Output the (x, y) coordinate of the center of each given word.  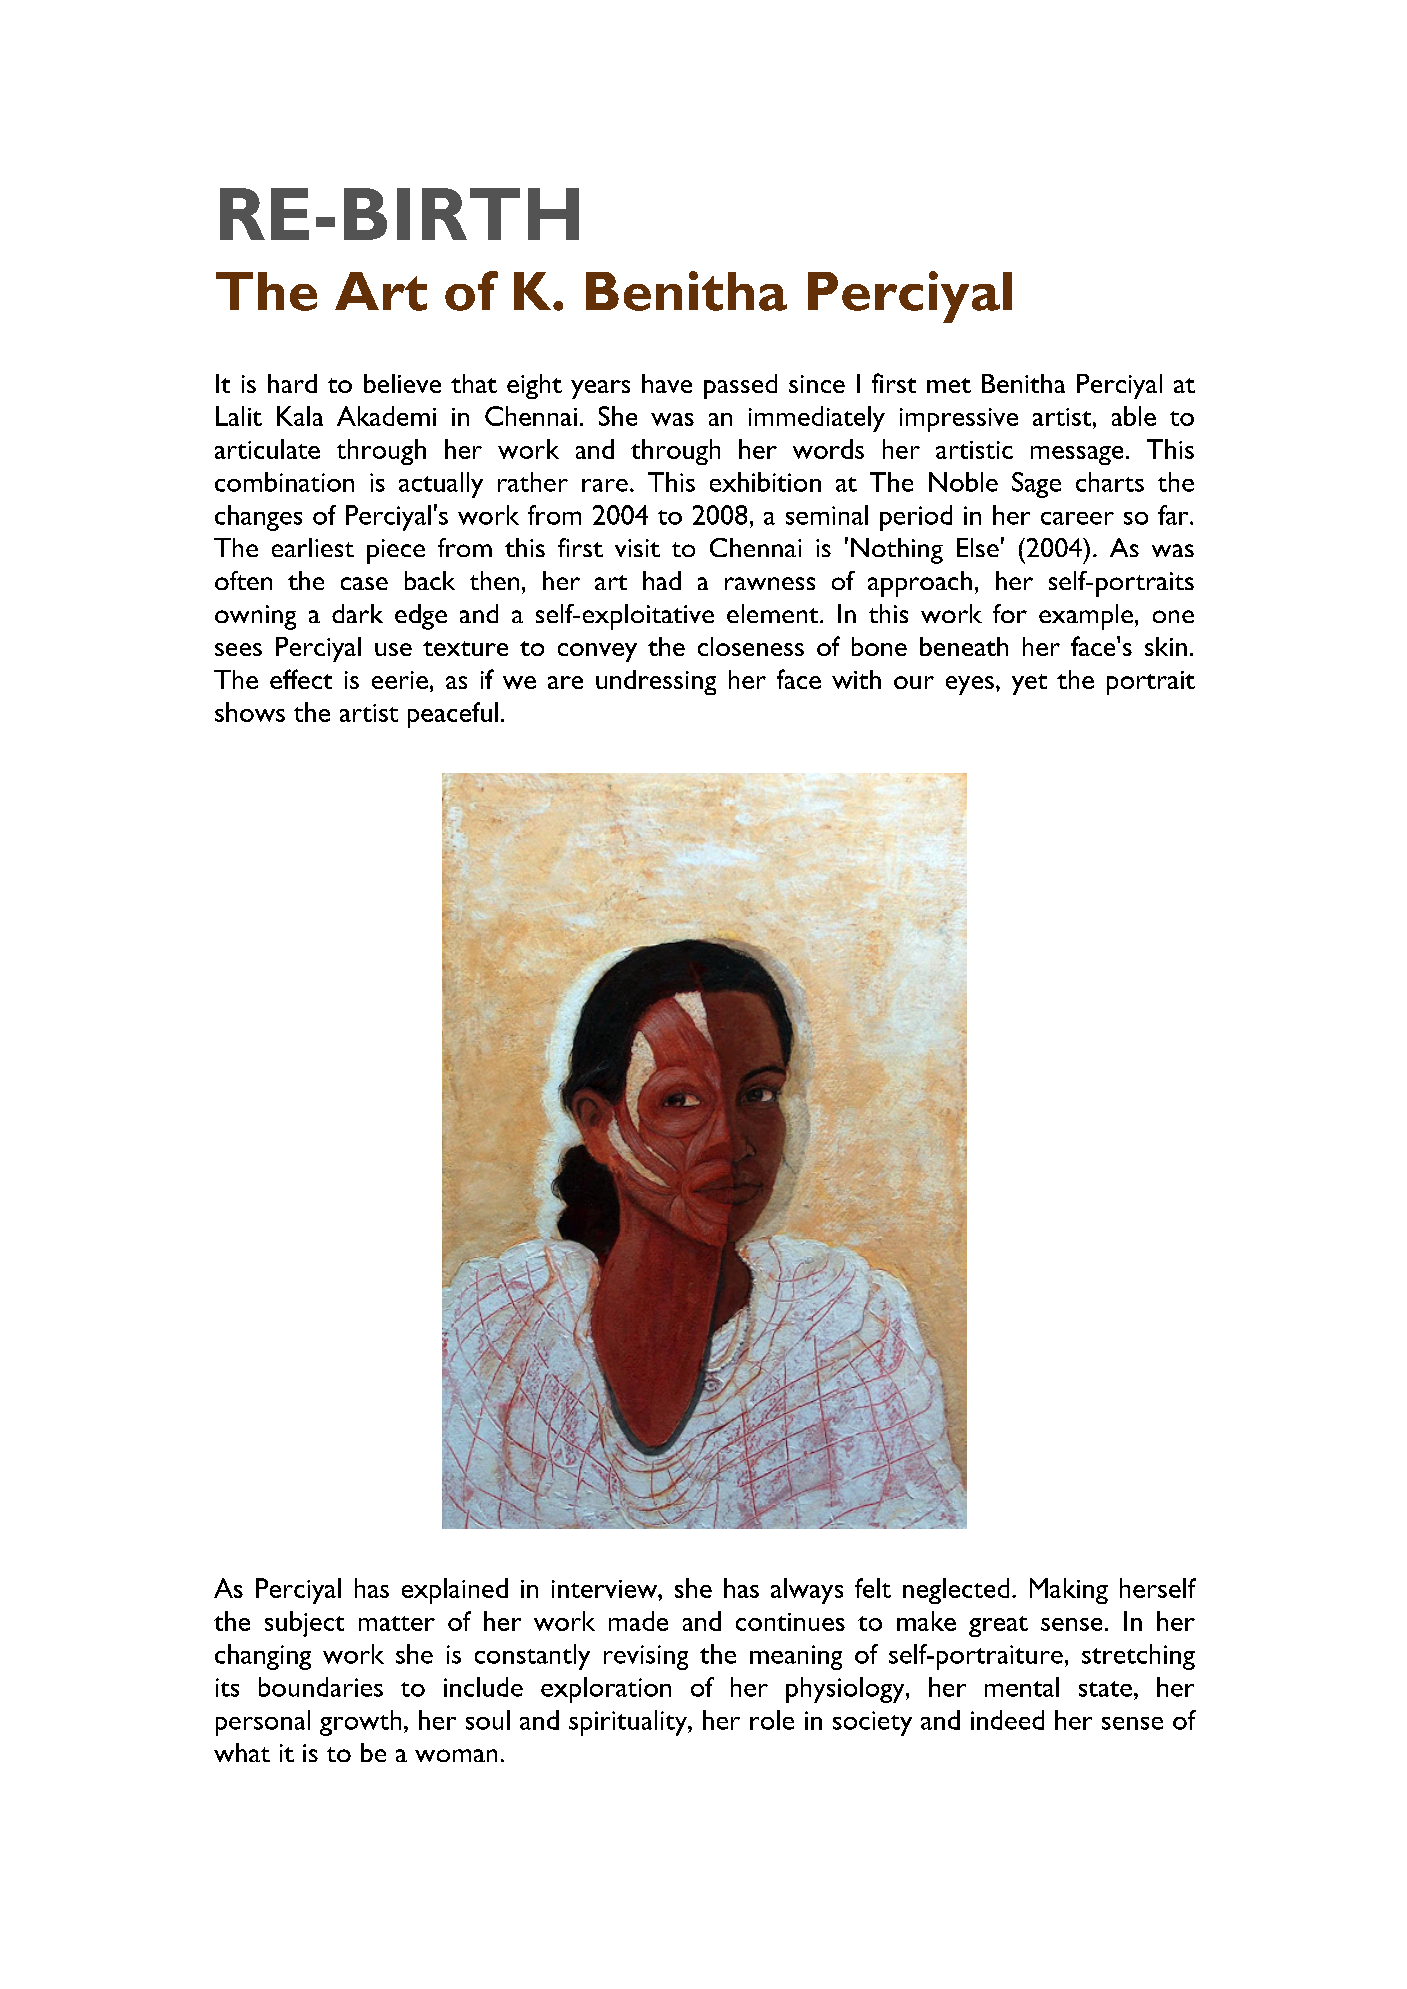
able (1134, 416)
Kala (300, 416)
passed (740, 386)
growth (360, 1723)
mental (1022, 1687)
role (772, 1720)
